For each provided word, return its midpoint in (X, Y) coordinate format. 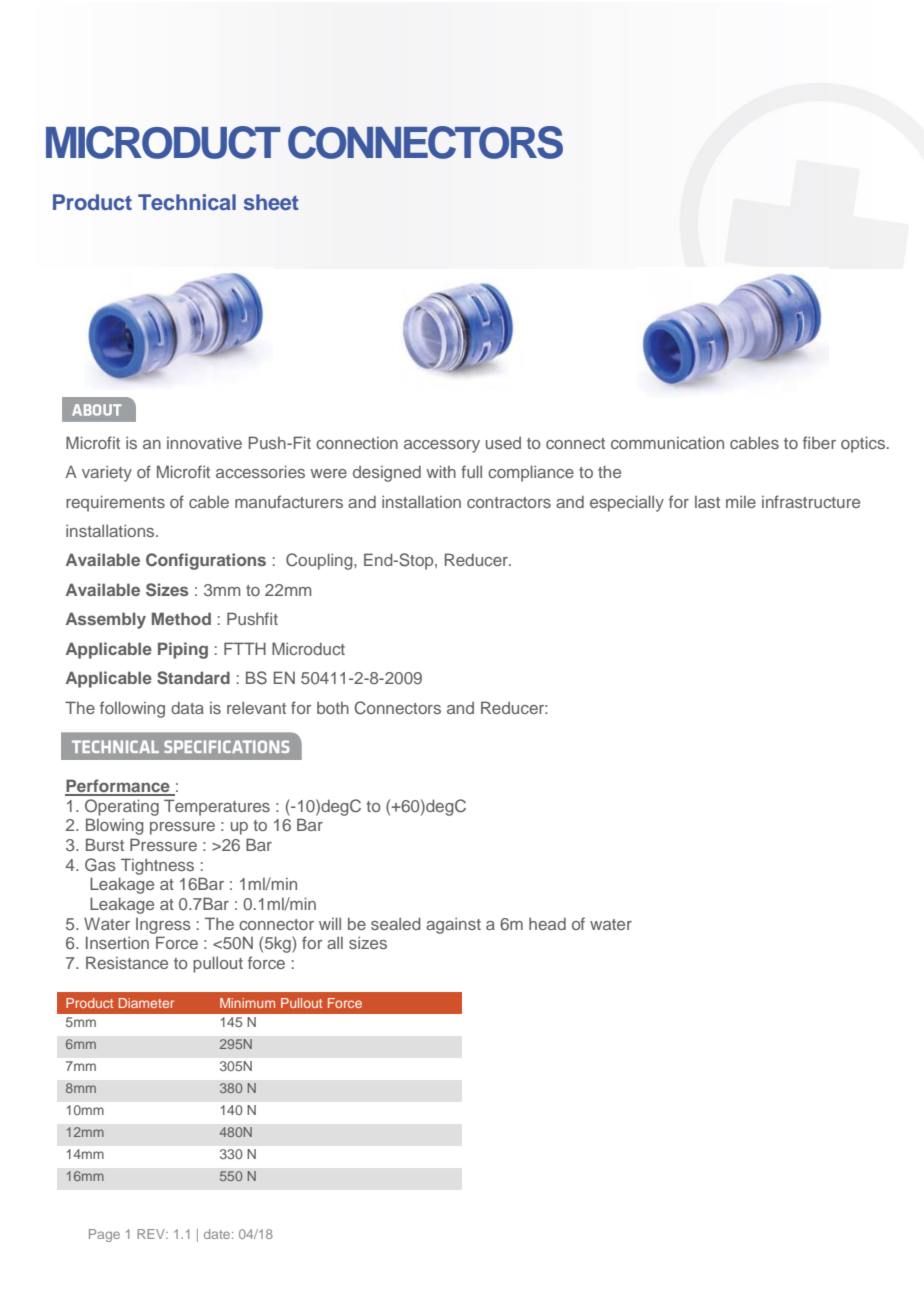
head (547, 924)
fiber (819, 442)
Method (181, 618)
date (218, 1234)
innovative (204, 443)
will (330, 923)
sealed (395, 923)
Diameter (146, 1003)
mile (741, 501)
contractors (509, 502)
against (453, 925)
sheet (271, 202)
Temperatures (217, 807)
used (503, 443)
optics (863, 444)
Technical (187, 202)
